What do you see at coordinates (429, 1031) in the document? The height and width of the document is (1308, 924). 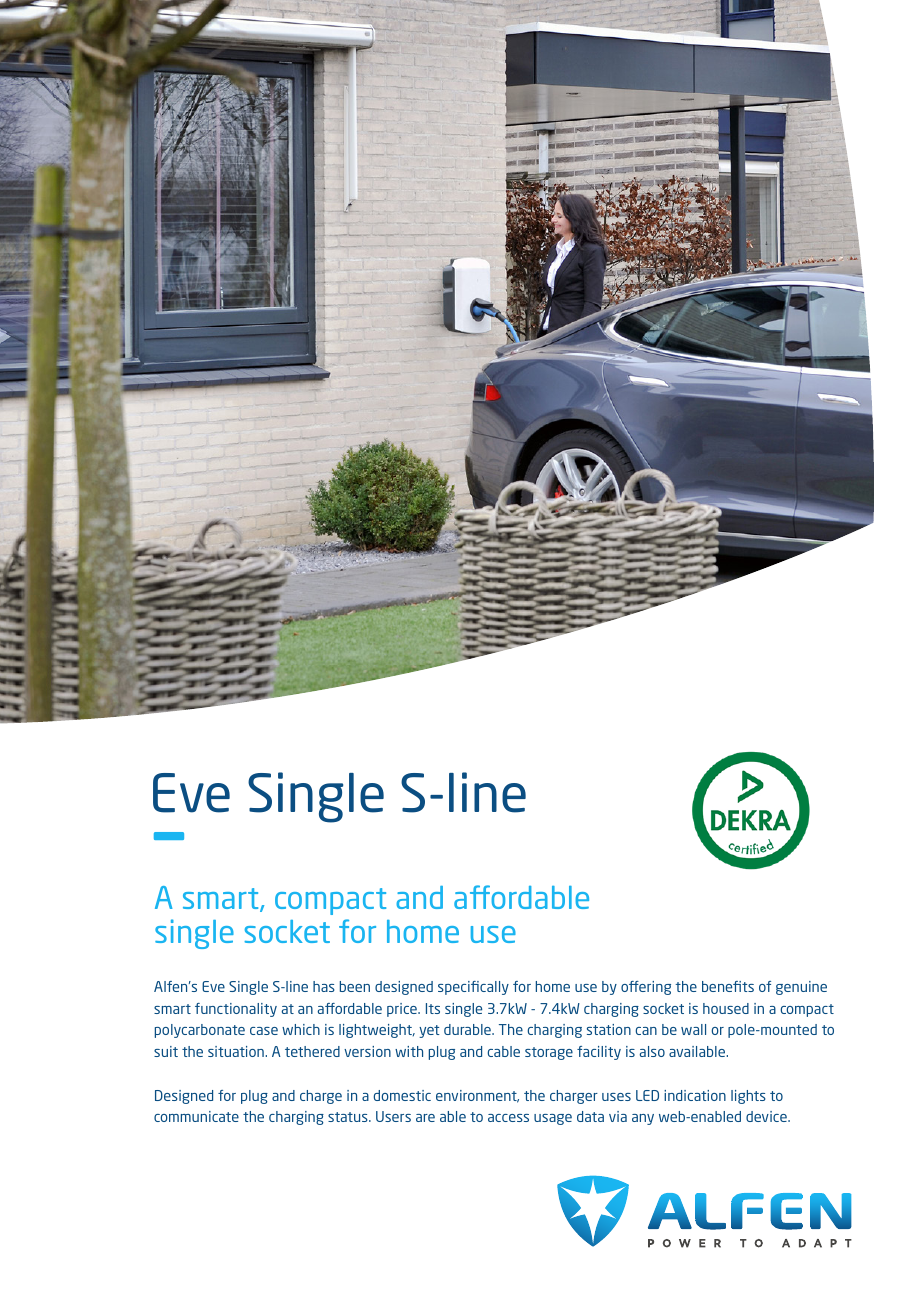 I see `yet` at bounding box center [429, 1031].
